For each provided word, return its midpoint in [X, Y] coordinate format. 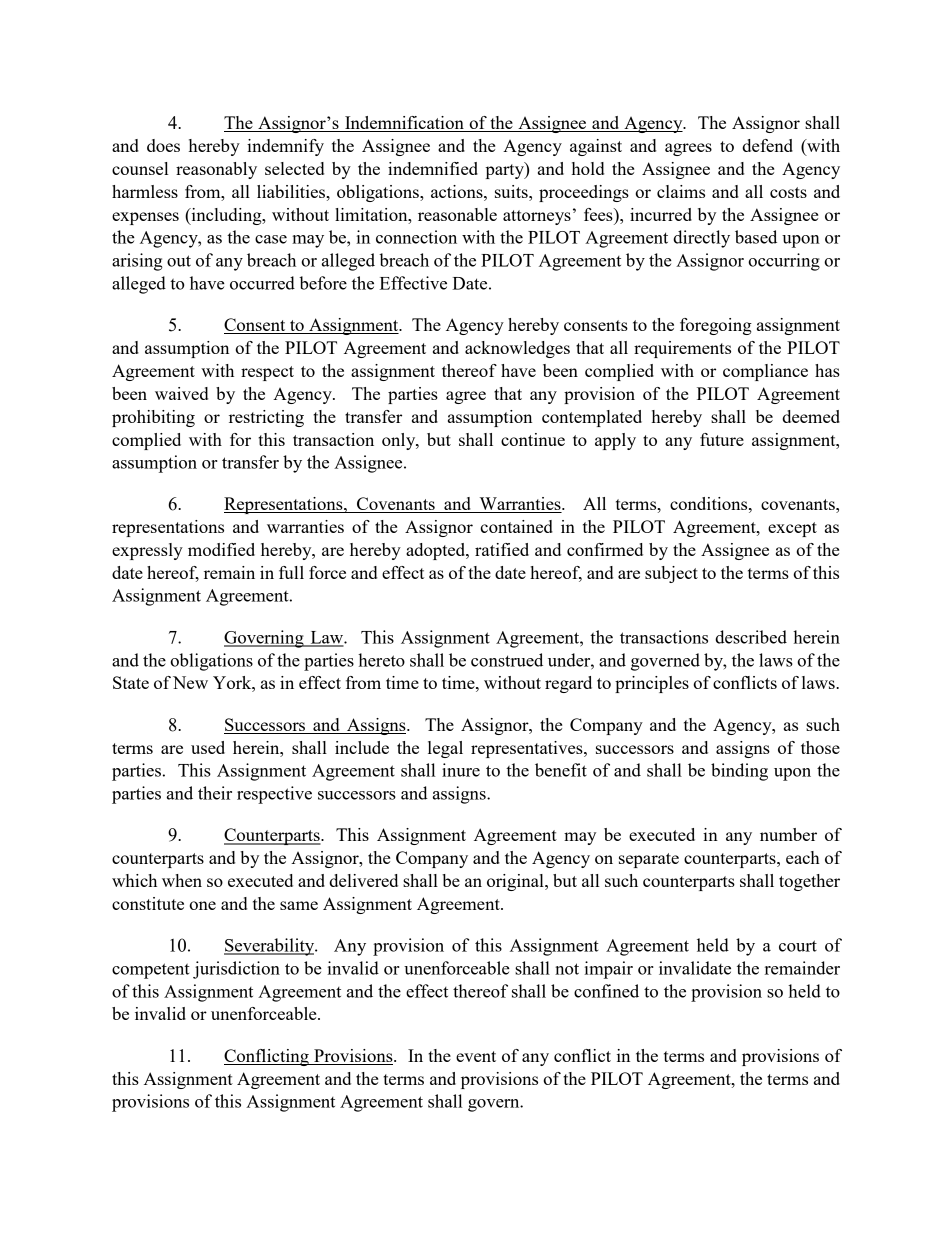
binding [739, 772]
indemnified [433, 168]
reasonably [216, 170]
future [722, 439]
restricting [266, 418]
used [208, 747]
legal [445, 749]
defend [767, 145]
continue [533, 439]
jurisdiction [236, 970]
